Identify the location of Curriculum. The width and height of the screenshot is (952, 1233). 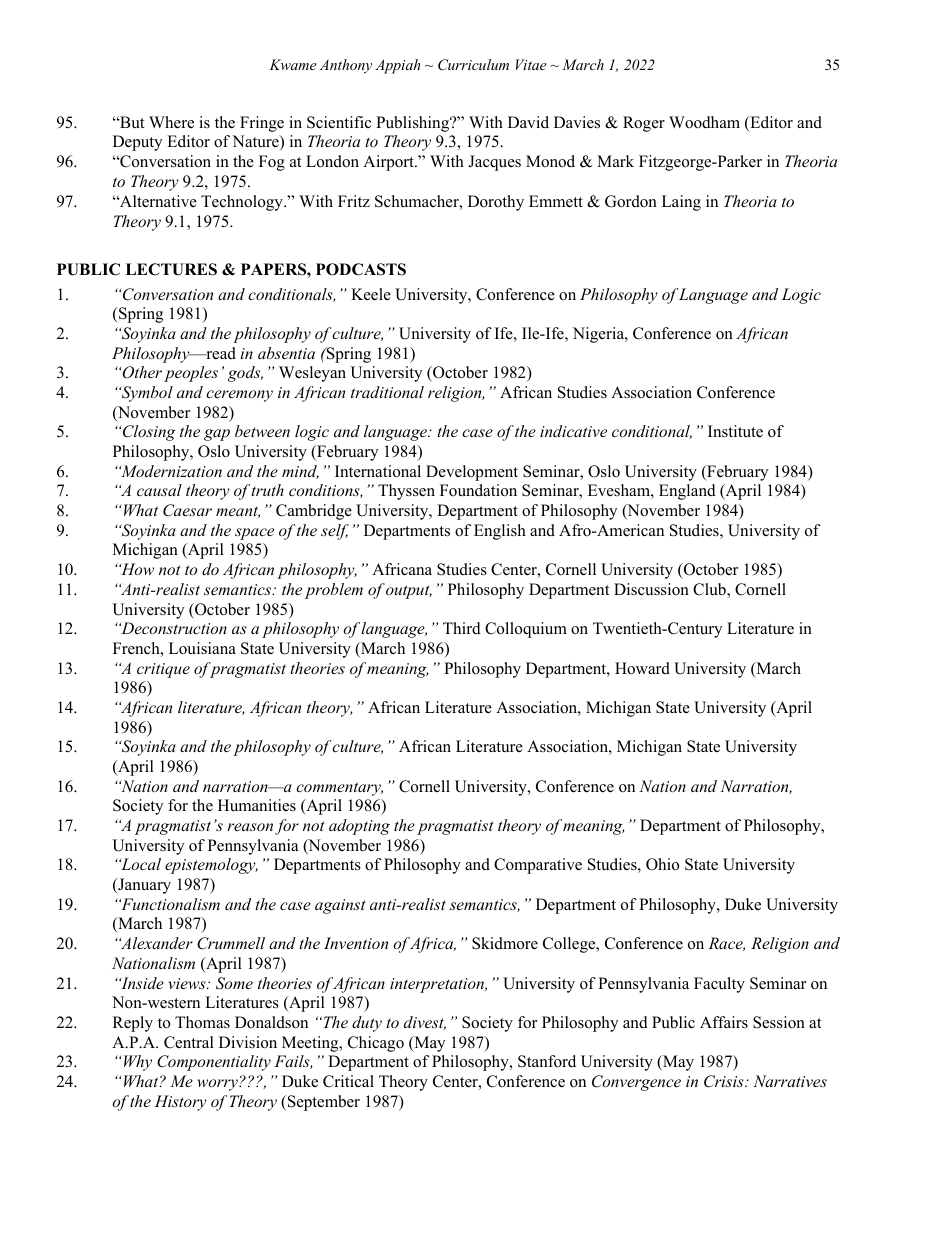
(473, 65).
